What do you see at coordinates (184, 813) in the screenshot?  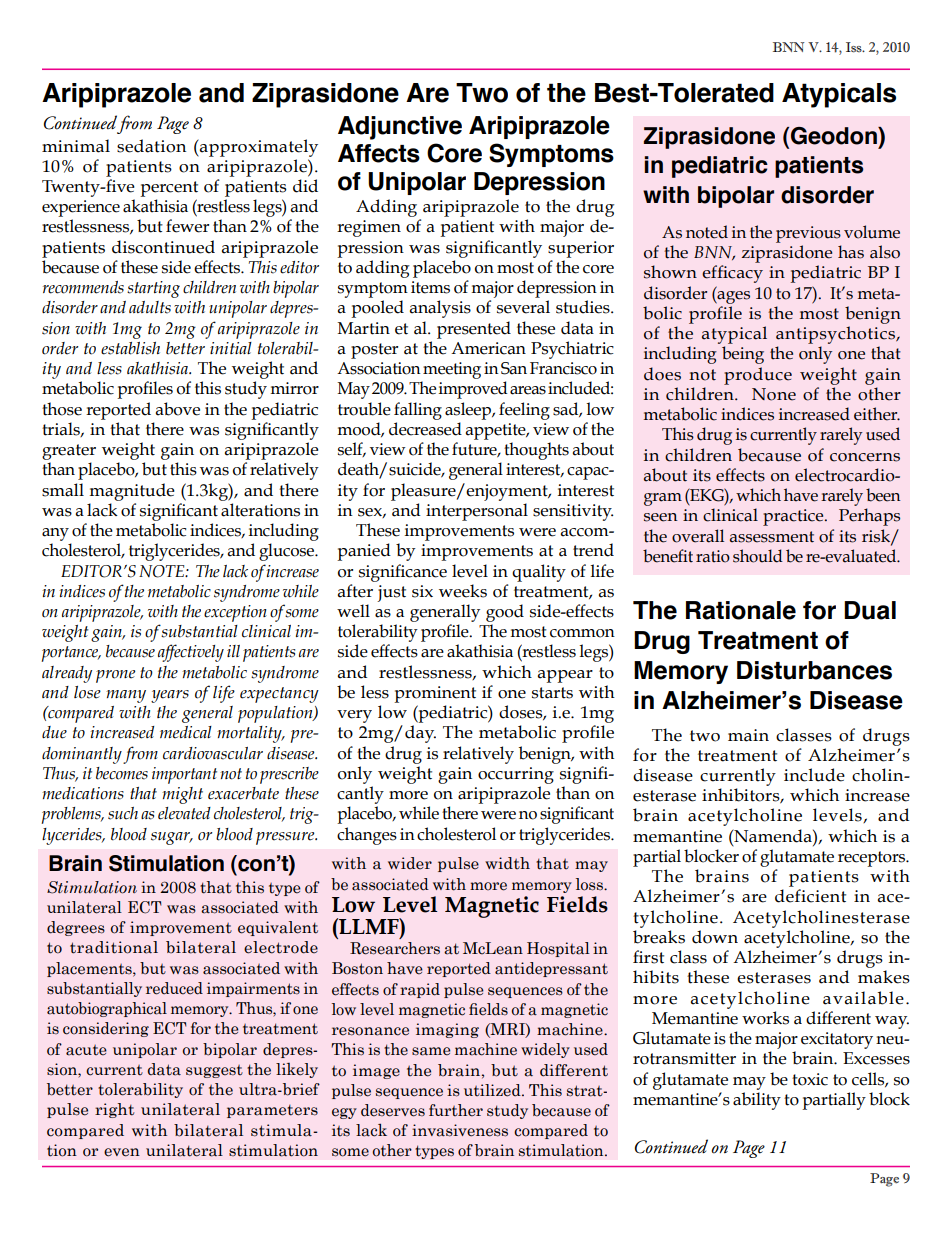 I see `elevated` at bounding box center [184, 813].
